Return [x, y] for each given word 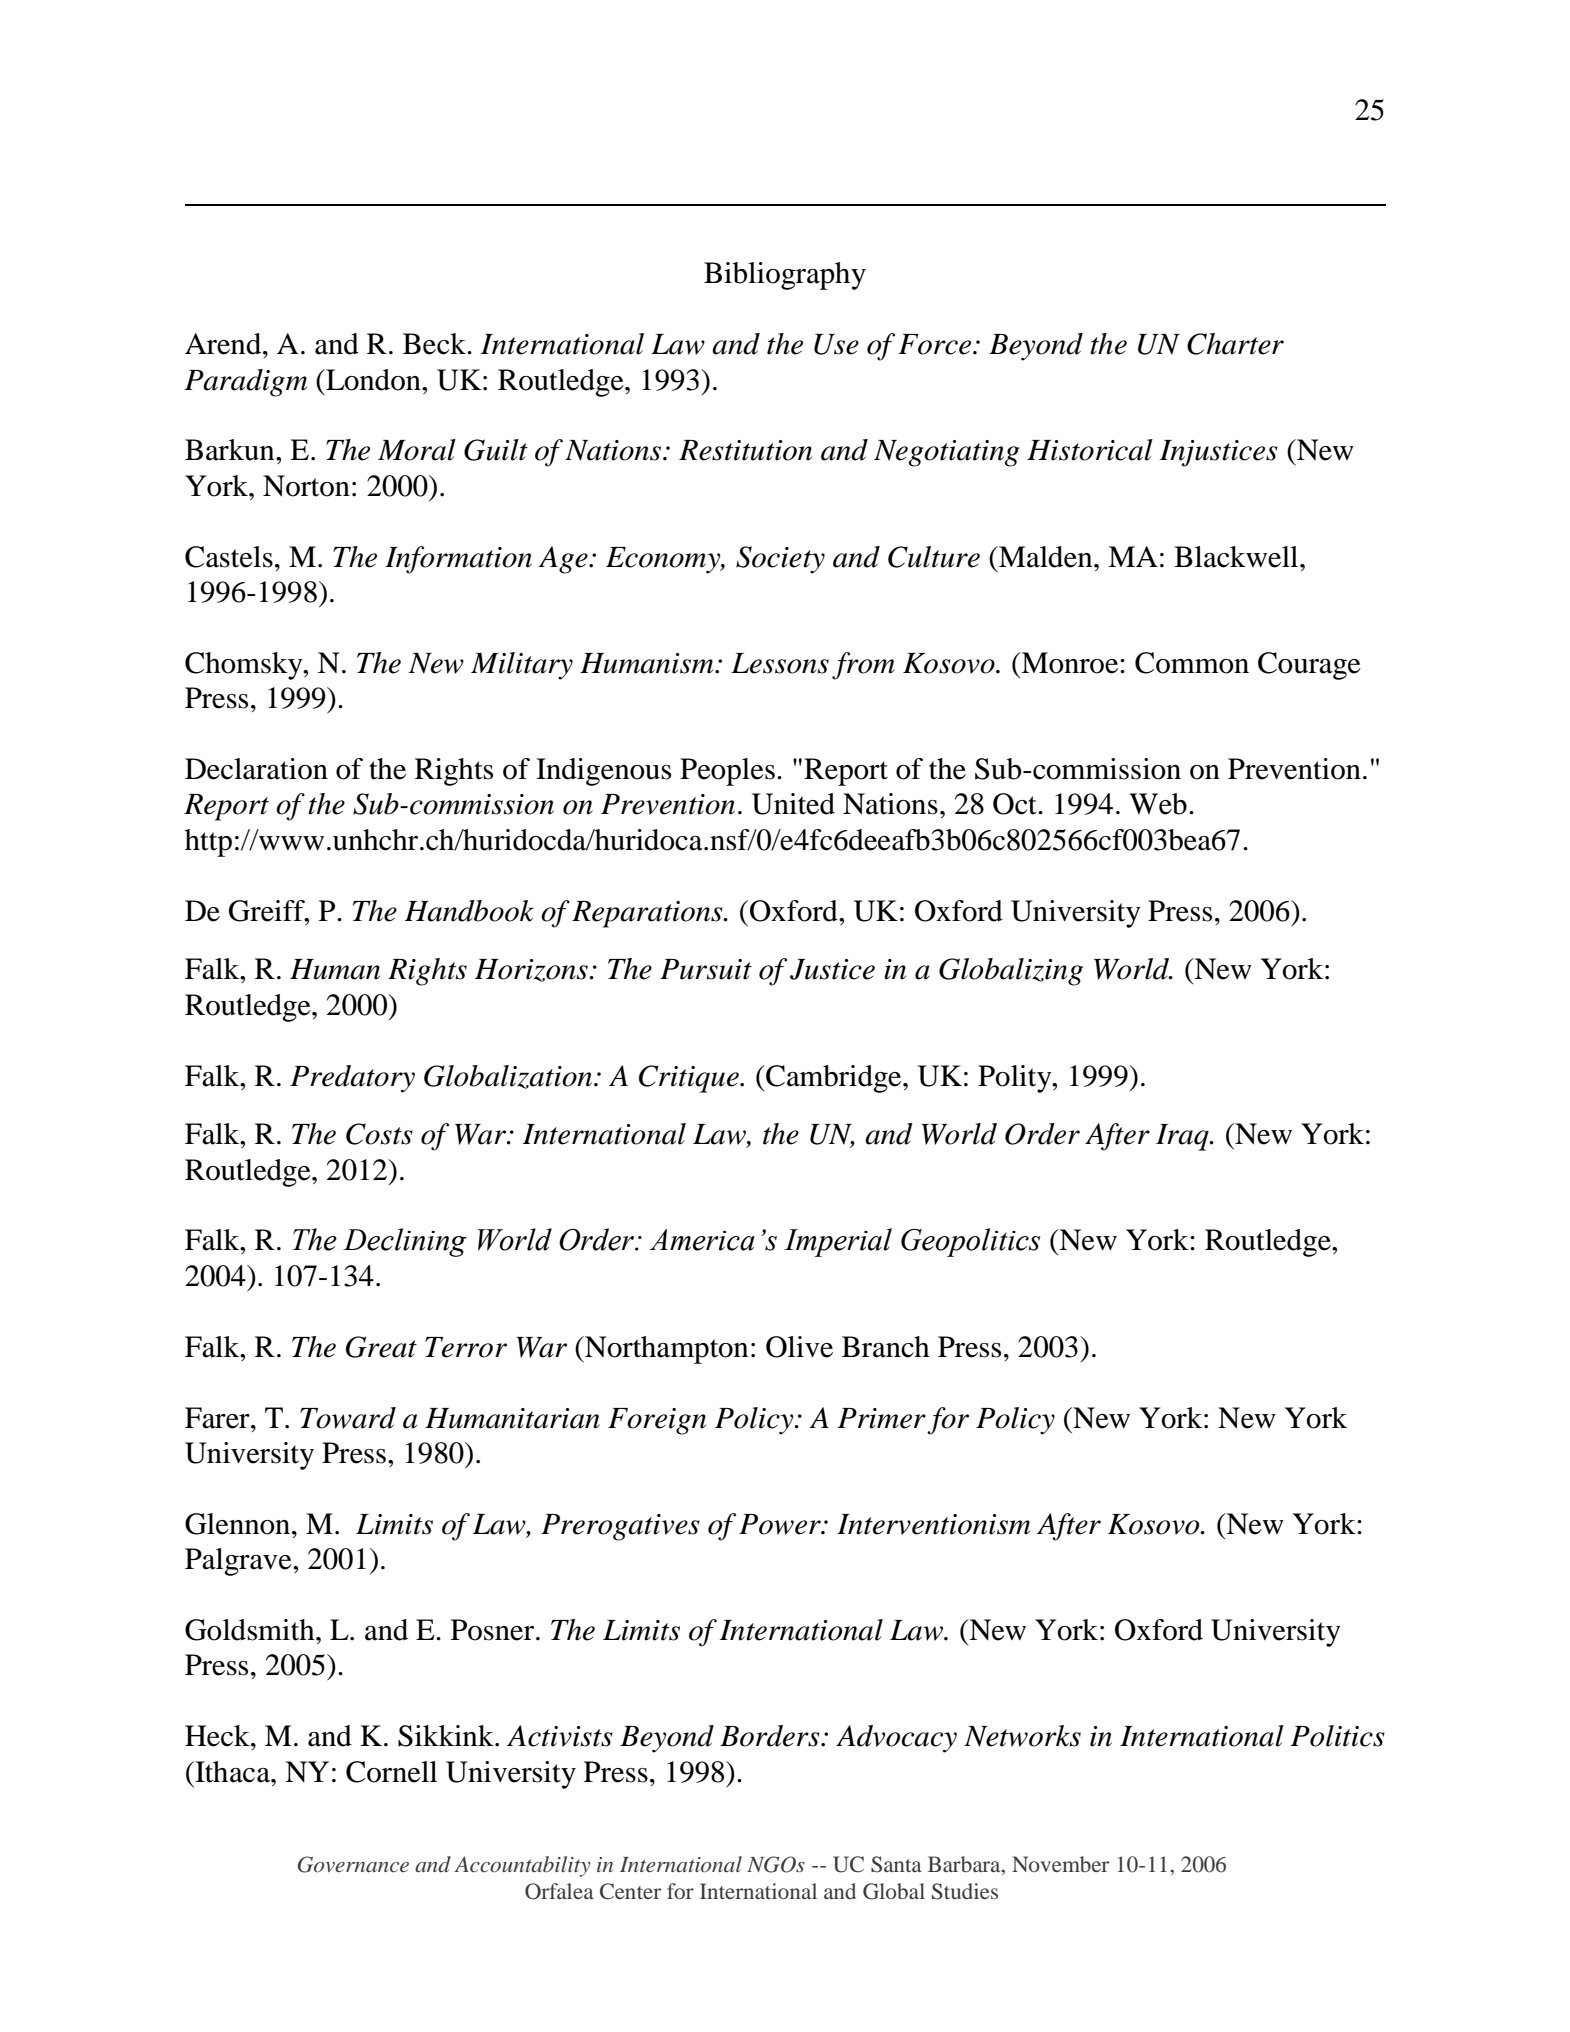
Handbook [469, 911]
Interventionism [933, 1524]
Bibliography [785, 276]
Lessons [780, 663]
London [373, 380]
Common [1192, 663]
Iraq [1183, 1137]
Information [458, 560]
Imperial [838, 1242]
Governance [353, 1864]
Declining [405, 1242]
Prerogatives [620, 1527]
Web [1158, 804]
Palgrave [239, 1562]
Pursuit [706, 969]
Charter [1235, 344]
